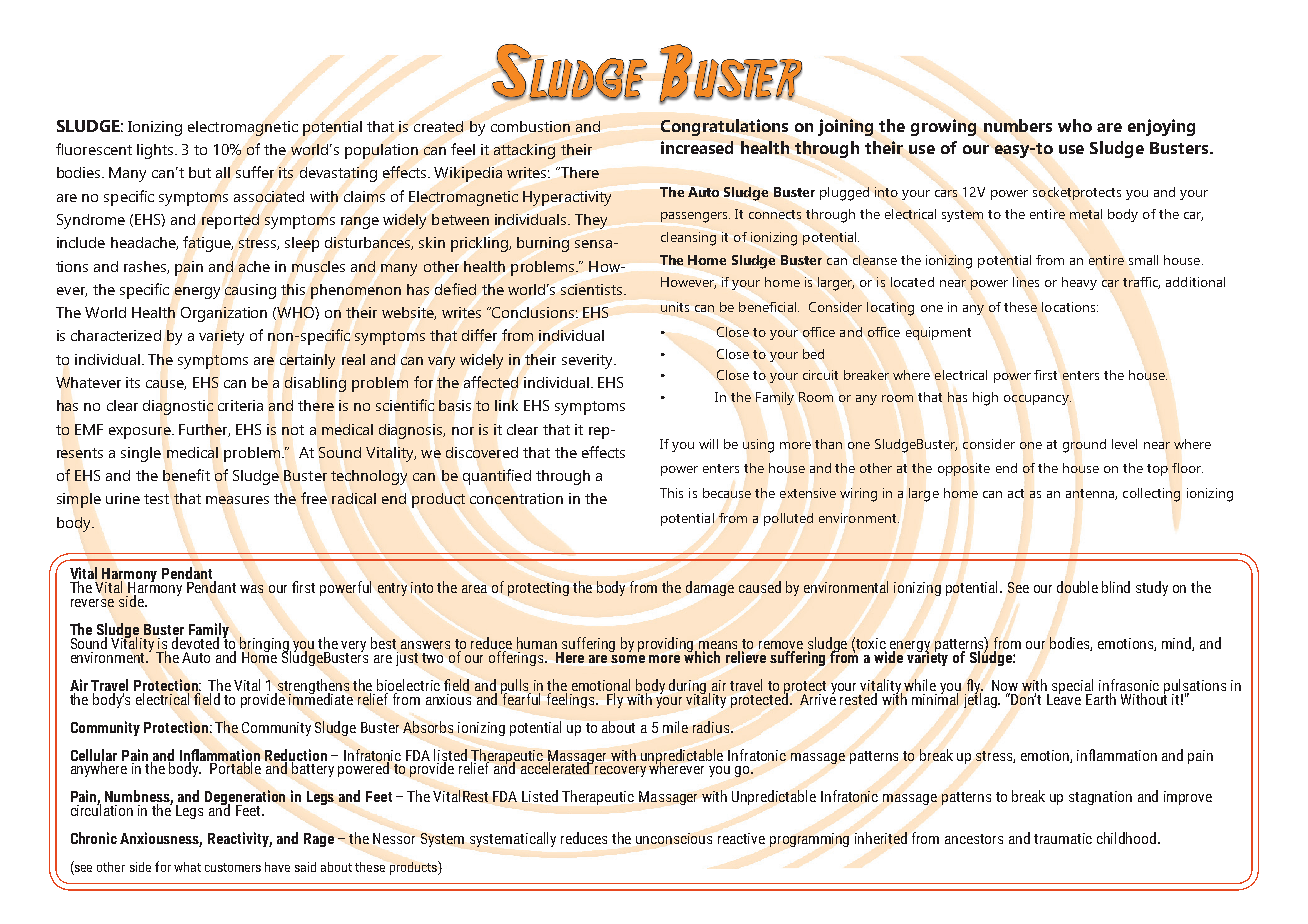  Describe the element at coordinates (1079, 283) in the screenshot. I see `heavy` at that location.
